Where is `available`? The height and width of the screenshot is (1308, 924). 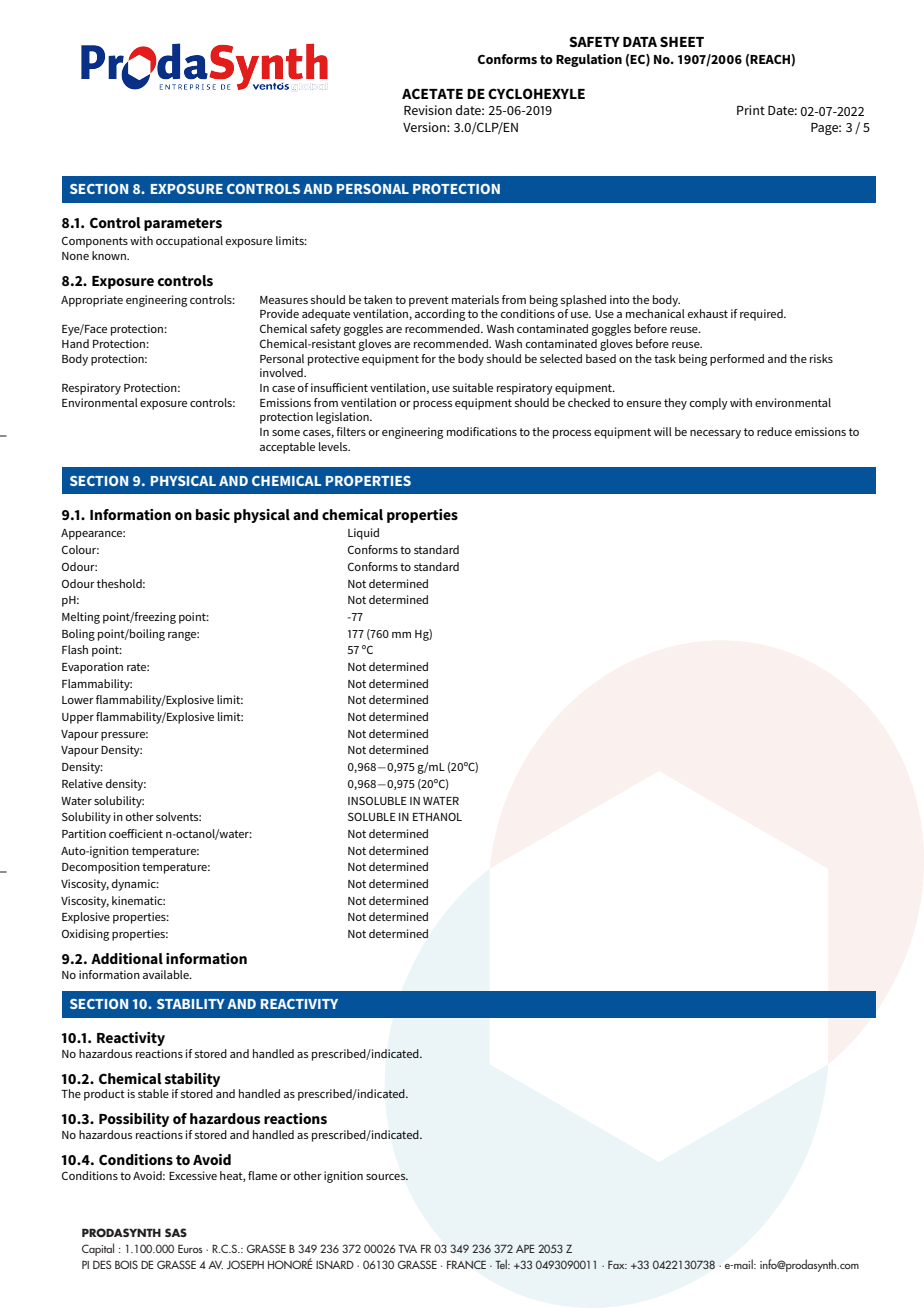 available is located at coordinates (167, 974).
